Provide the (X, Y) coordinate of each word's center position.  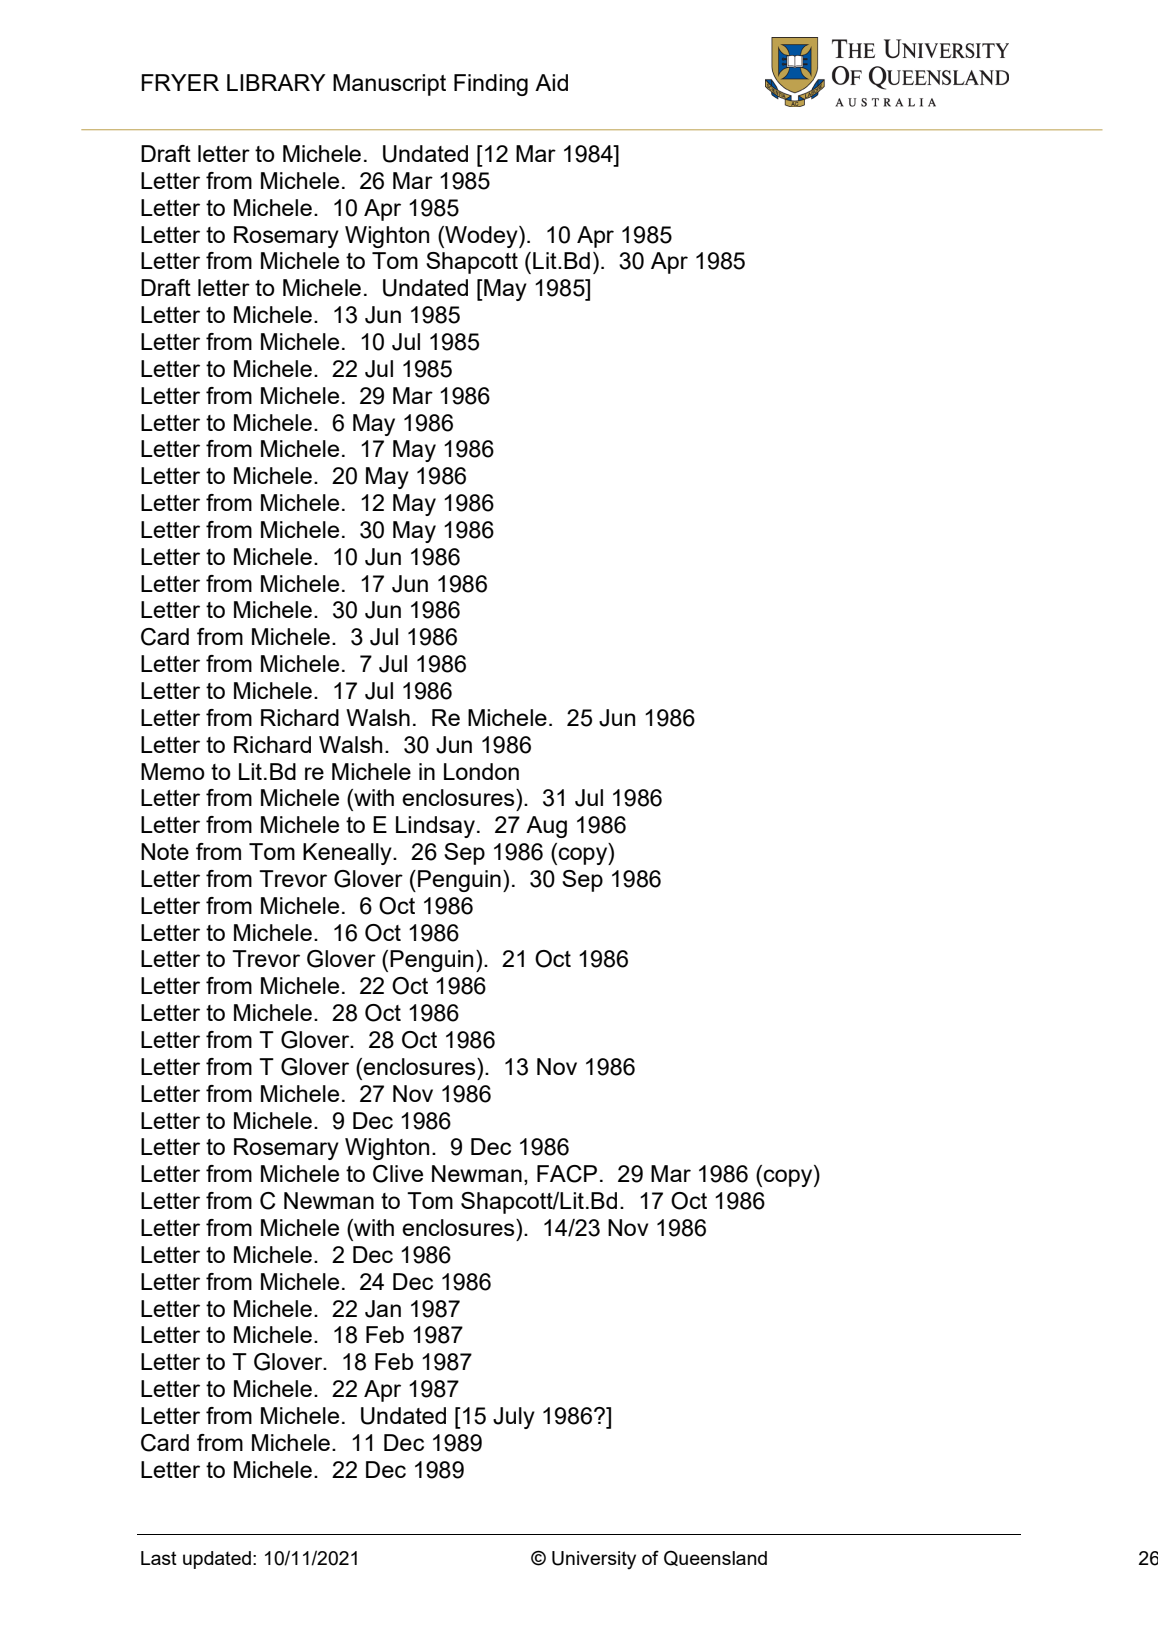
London (481, 771)
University (594, 1560)
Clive (398, 1174)
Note (165, 851)
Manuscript (389, 85)
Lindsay (435, 827)
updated (217, 1560)
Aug (546, 827)
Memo (173, 771)
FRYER (180, 82)
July (514, 1418)
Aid (551, 82)
